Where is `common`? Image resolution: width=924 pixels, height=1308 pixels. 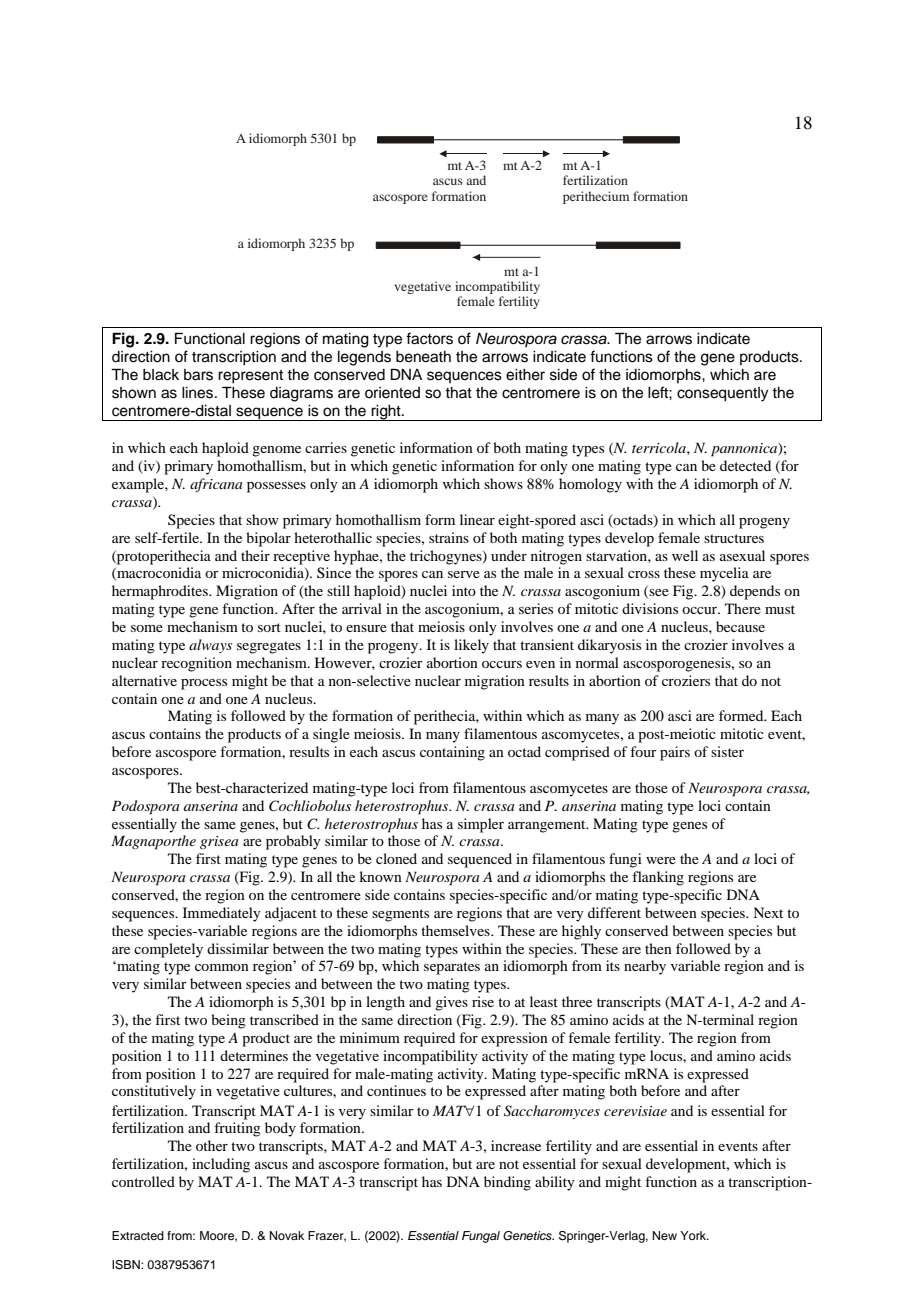
common is located at coordinates (222, 967).
